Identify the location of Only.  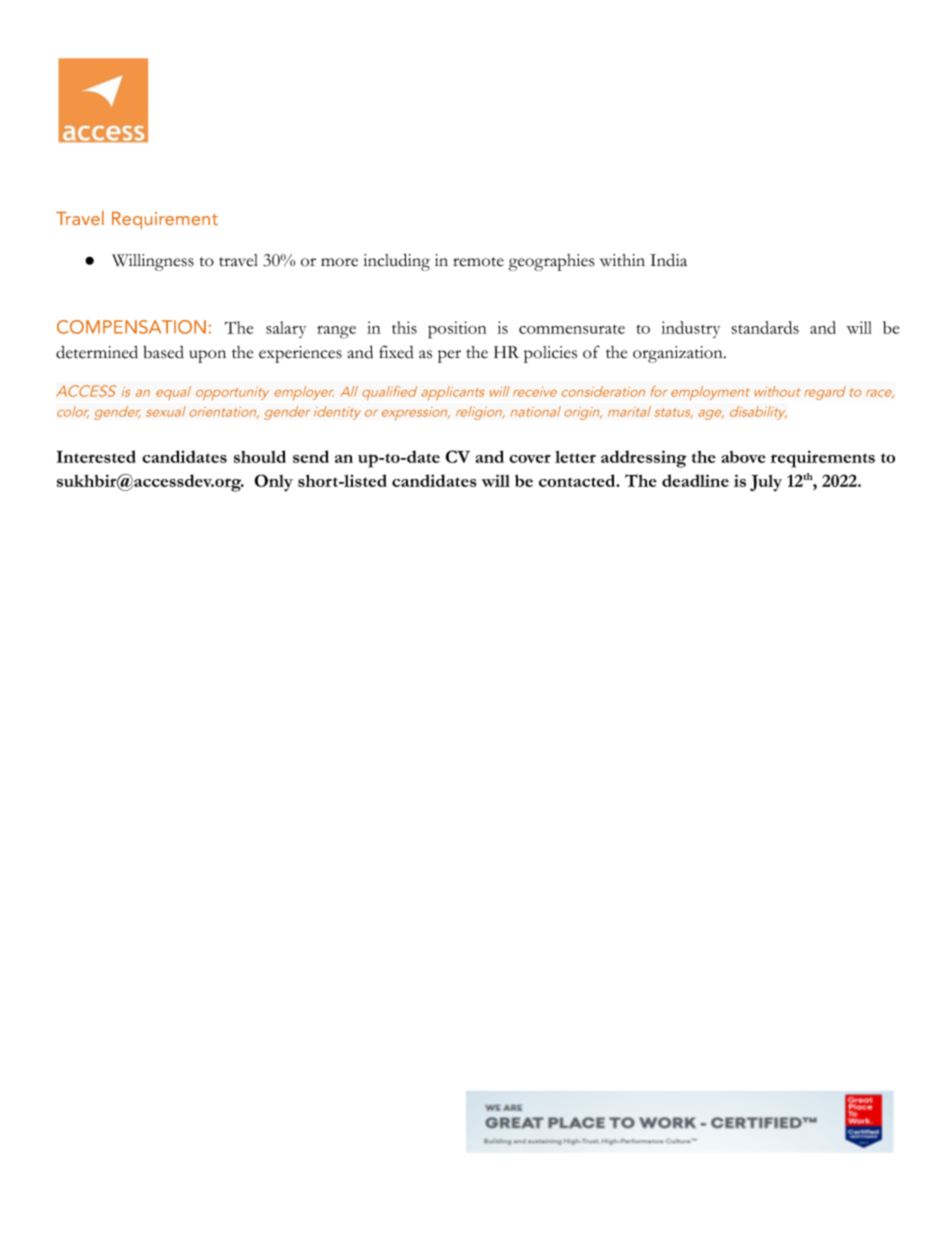
(273, 482).
